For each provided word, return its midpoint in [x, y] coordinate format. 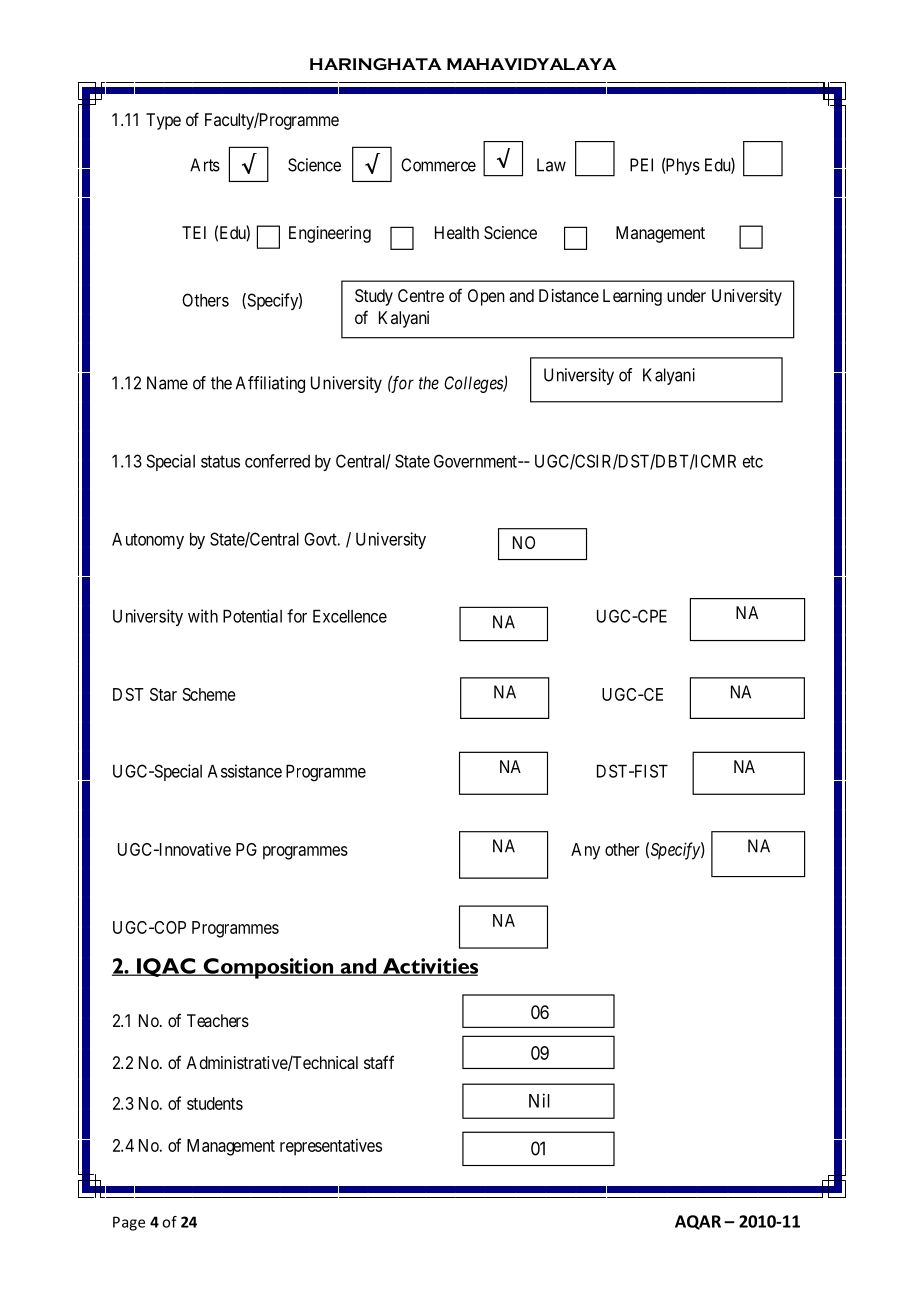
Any [585, 851]
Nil [539, 1100]
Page [129, 1223]
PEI [641, 165]
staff [379, 1062]
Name [167, 383]
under [686, 295]
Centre [421, 295]
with [203, 616]
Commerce [438, 165]
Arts [205, 165]
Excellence [350, 616]
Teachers [218, 1020]
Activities [429, 967]
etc [753, 461]
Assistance [245, 771]
